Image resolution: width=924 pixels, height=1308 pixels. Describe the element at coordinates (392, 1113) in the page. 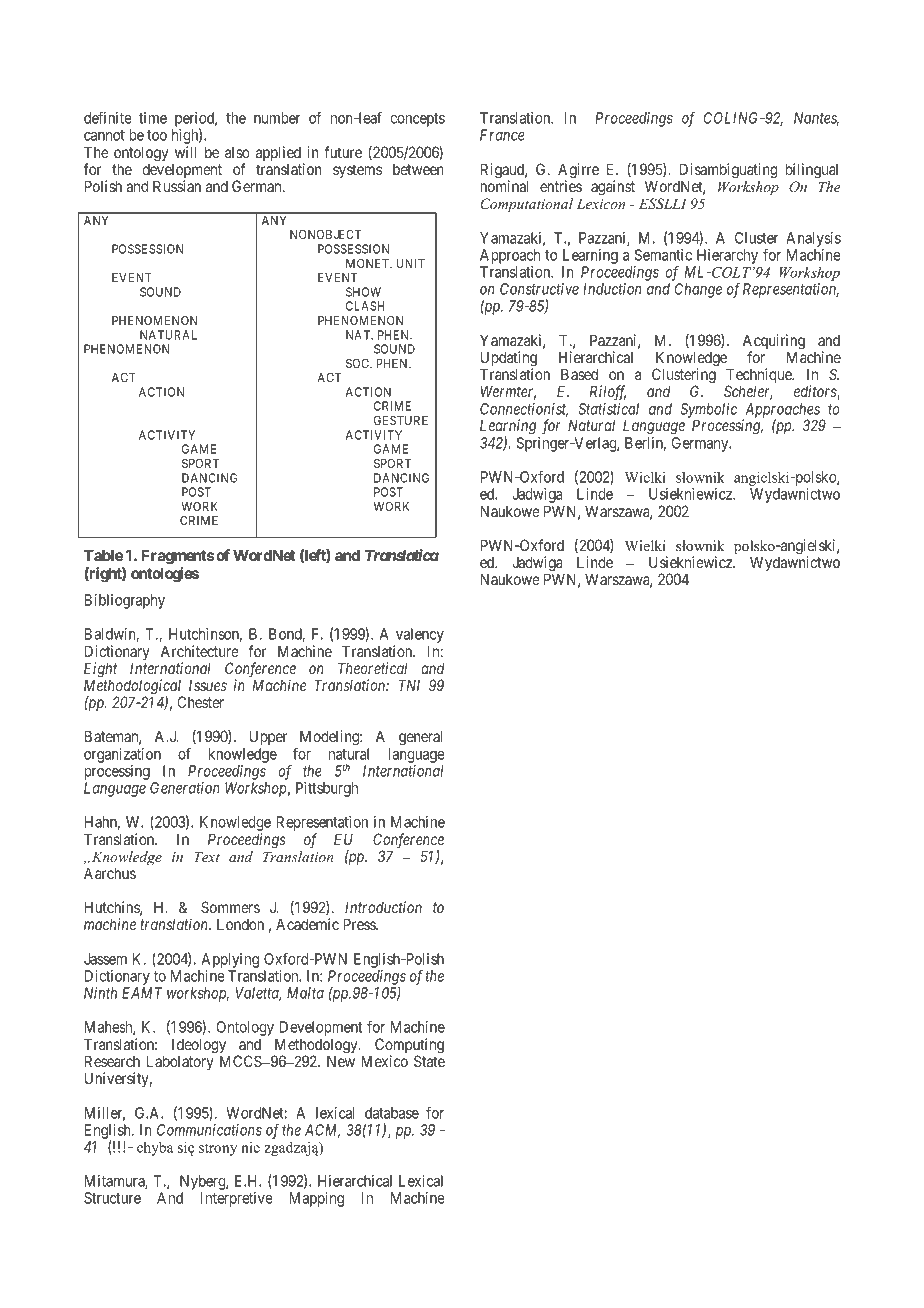

I see `database` at that location.
